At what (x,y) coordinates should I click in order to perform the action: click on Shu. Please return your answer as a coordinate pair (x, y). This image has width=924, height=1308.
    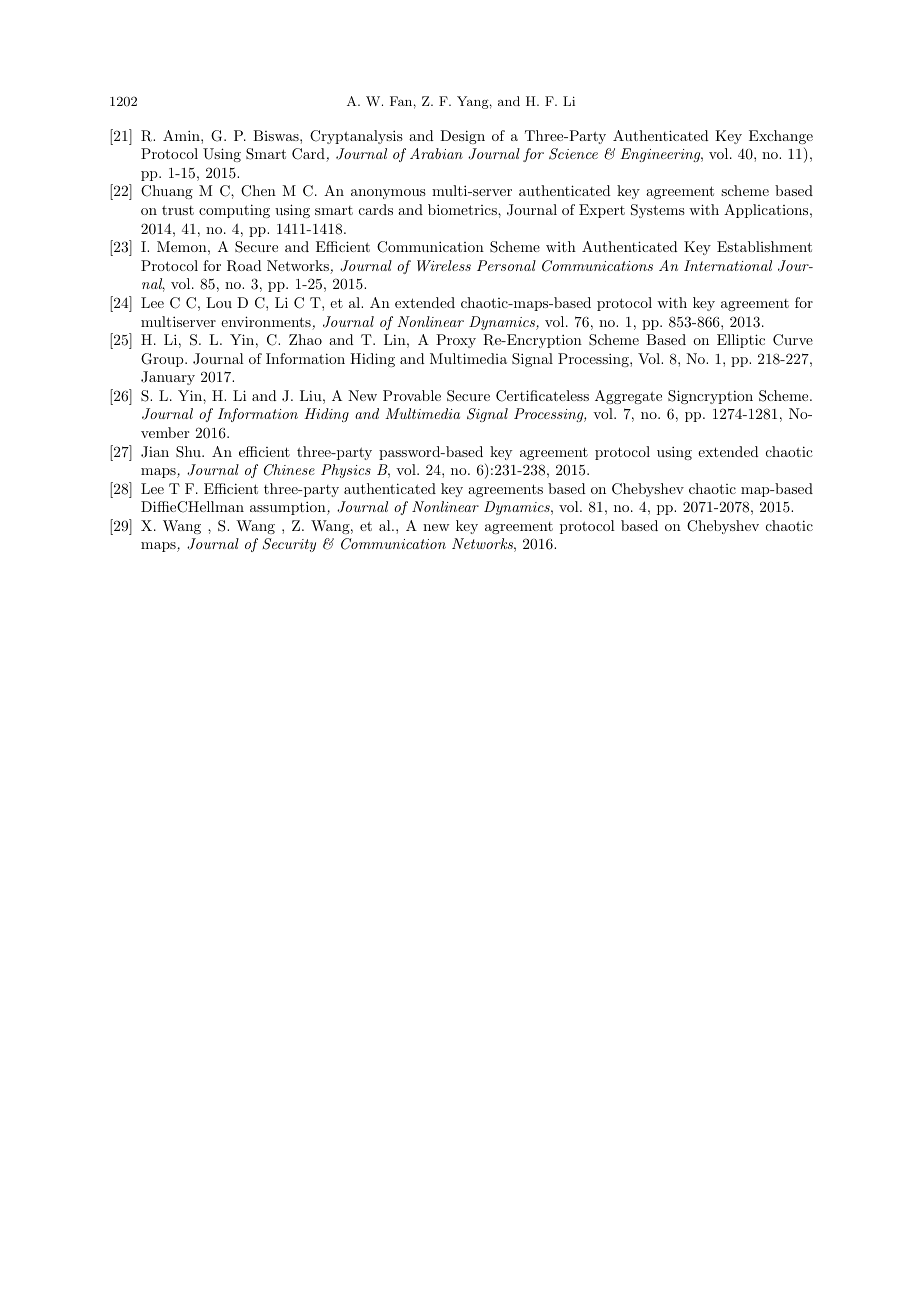
    Looking at the image, I should click on (189, 452).
